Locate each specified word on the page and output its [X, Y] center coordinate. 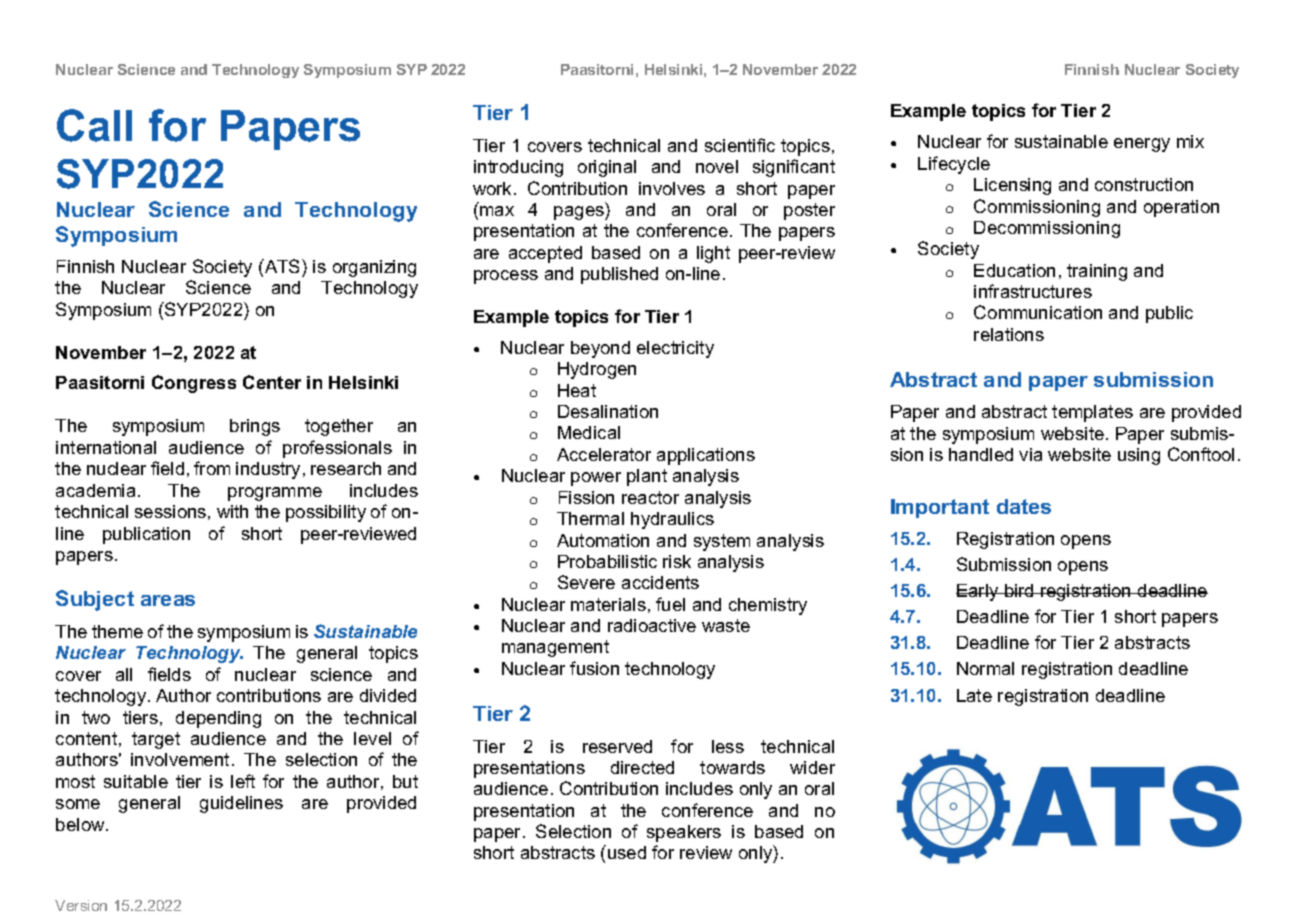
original [607, 168]
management [555, 648]
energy [1142, 145]
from [212, 468]
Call [94, 125]
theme [117, 631]
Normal [985, 668]
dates [1024, 506]
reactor [650, 497]
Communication [1038, 312]
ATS [283, 266]
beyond [600, 349]
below [82, 824]
